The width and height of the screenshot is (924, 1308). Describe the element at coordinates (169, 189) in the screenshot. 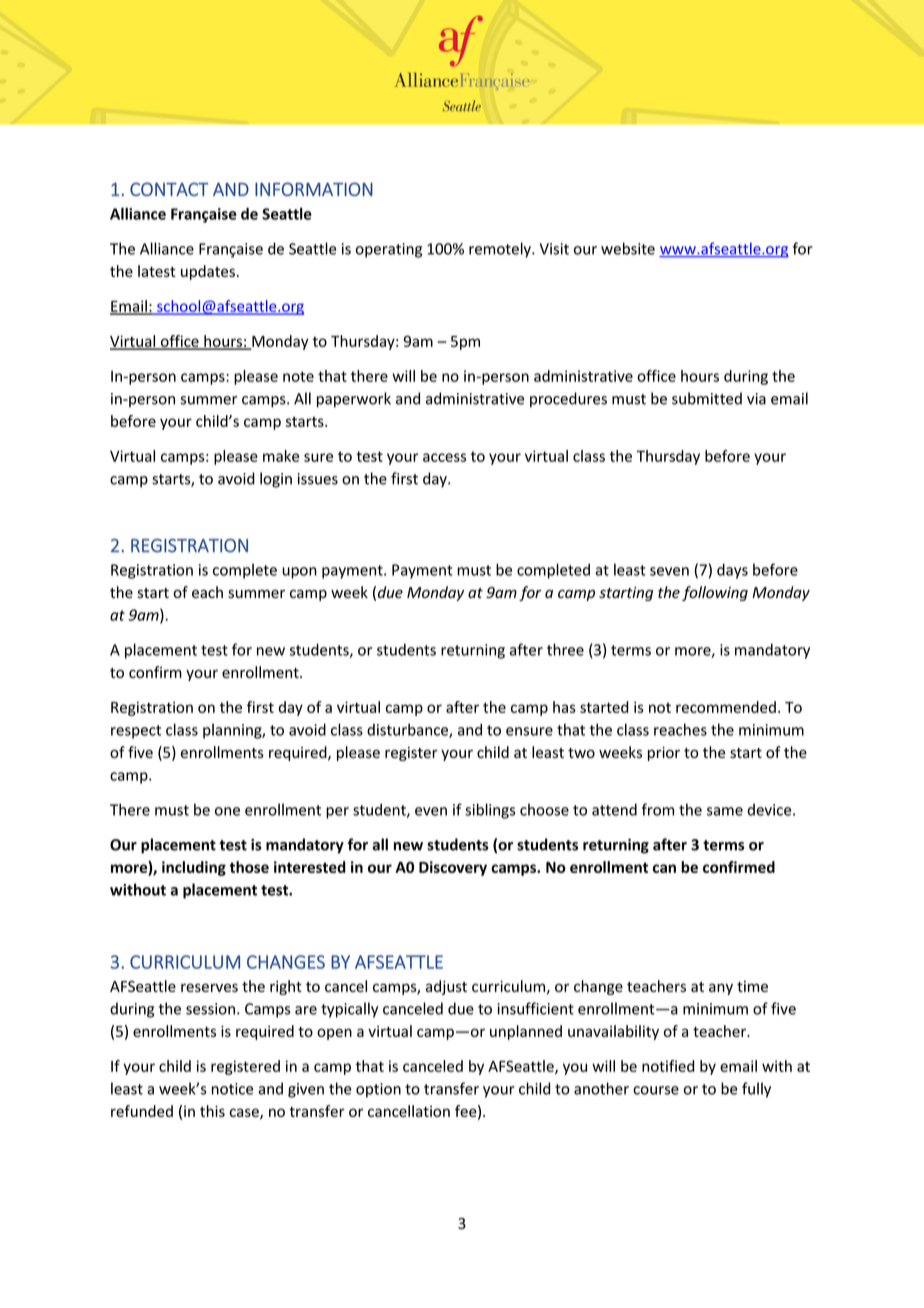

I see `CONTACT` at that location.
